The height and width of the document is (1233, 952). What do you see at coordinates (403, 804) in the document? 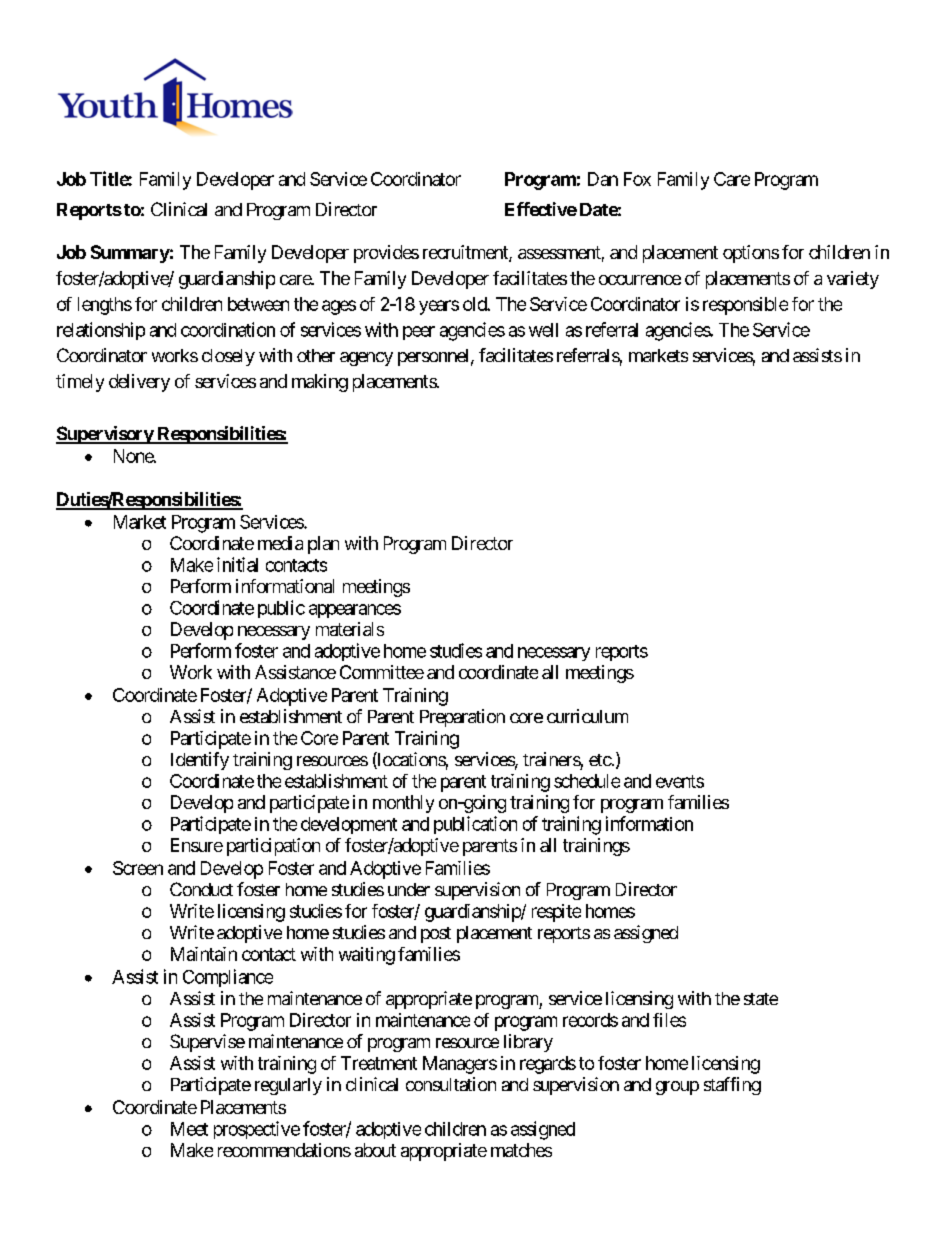
I see `monthly` at bounding box center [403, 804].
